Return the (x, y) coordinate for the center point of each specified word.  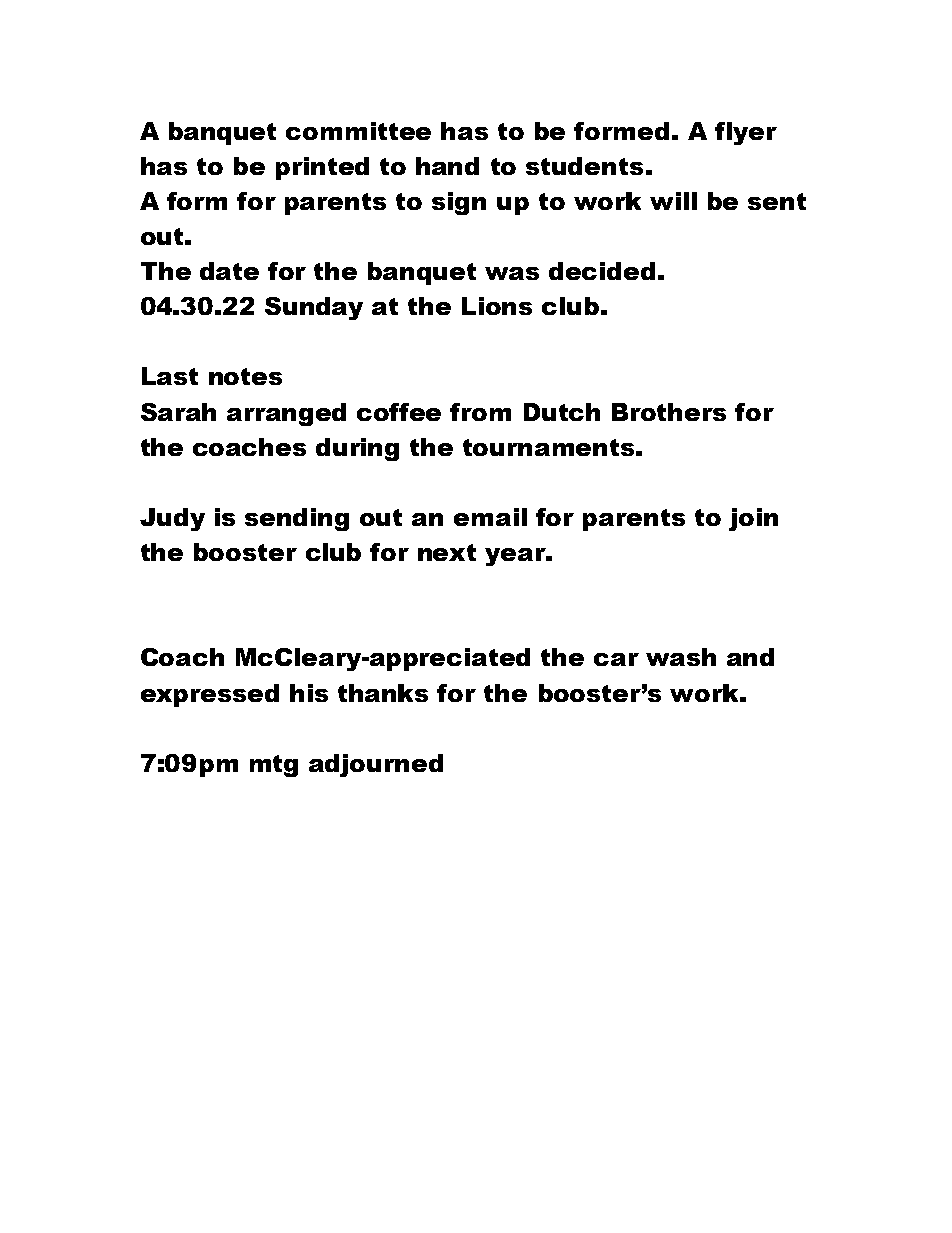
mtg (274, 766)
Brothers (669, 412)
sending (297, 519)
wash (681, 657)
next (447, 552)
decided (602, 271)
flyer (746, 133)
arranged (286, 414)
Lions (497, 306)
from (480, 412)
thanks (383, 693)
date (229, 271)
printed (322, 168)
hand (447, 166)
